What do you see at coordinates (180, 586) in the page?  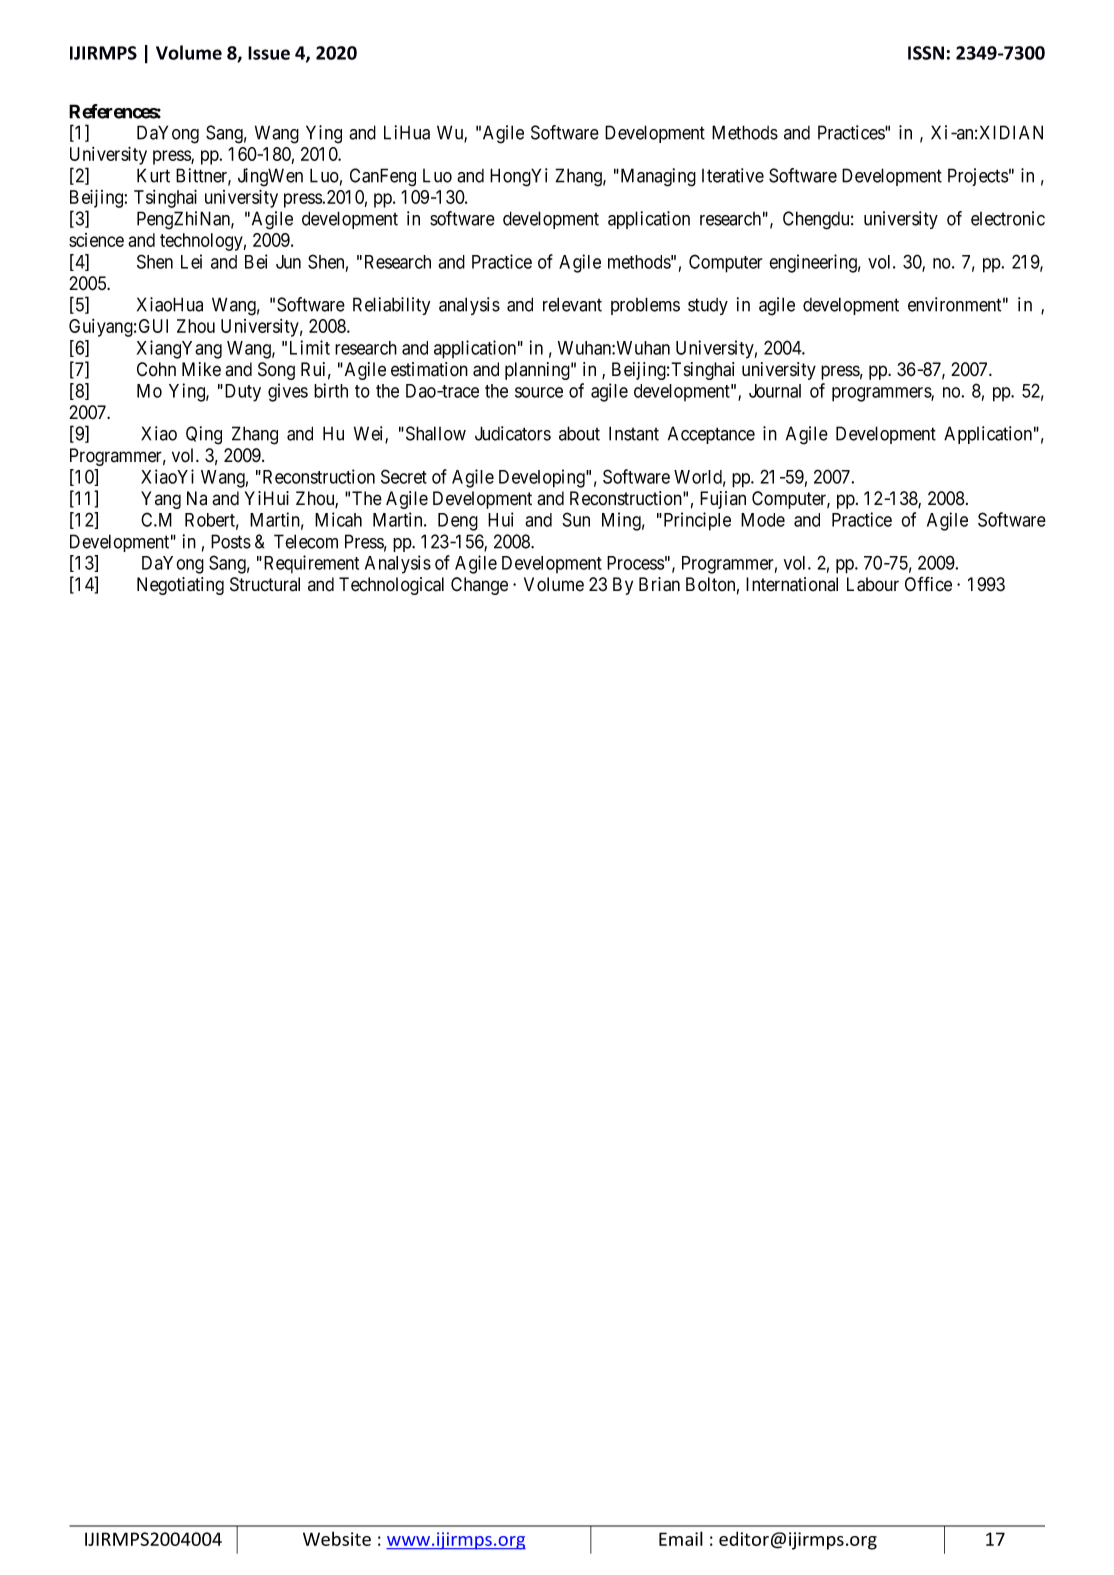 I see `Negotiating` at bounding box center [180, 586].
